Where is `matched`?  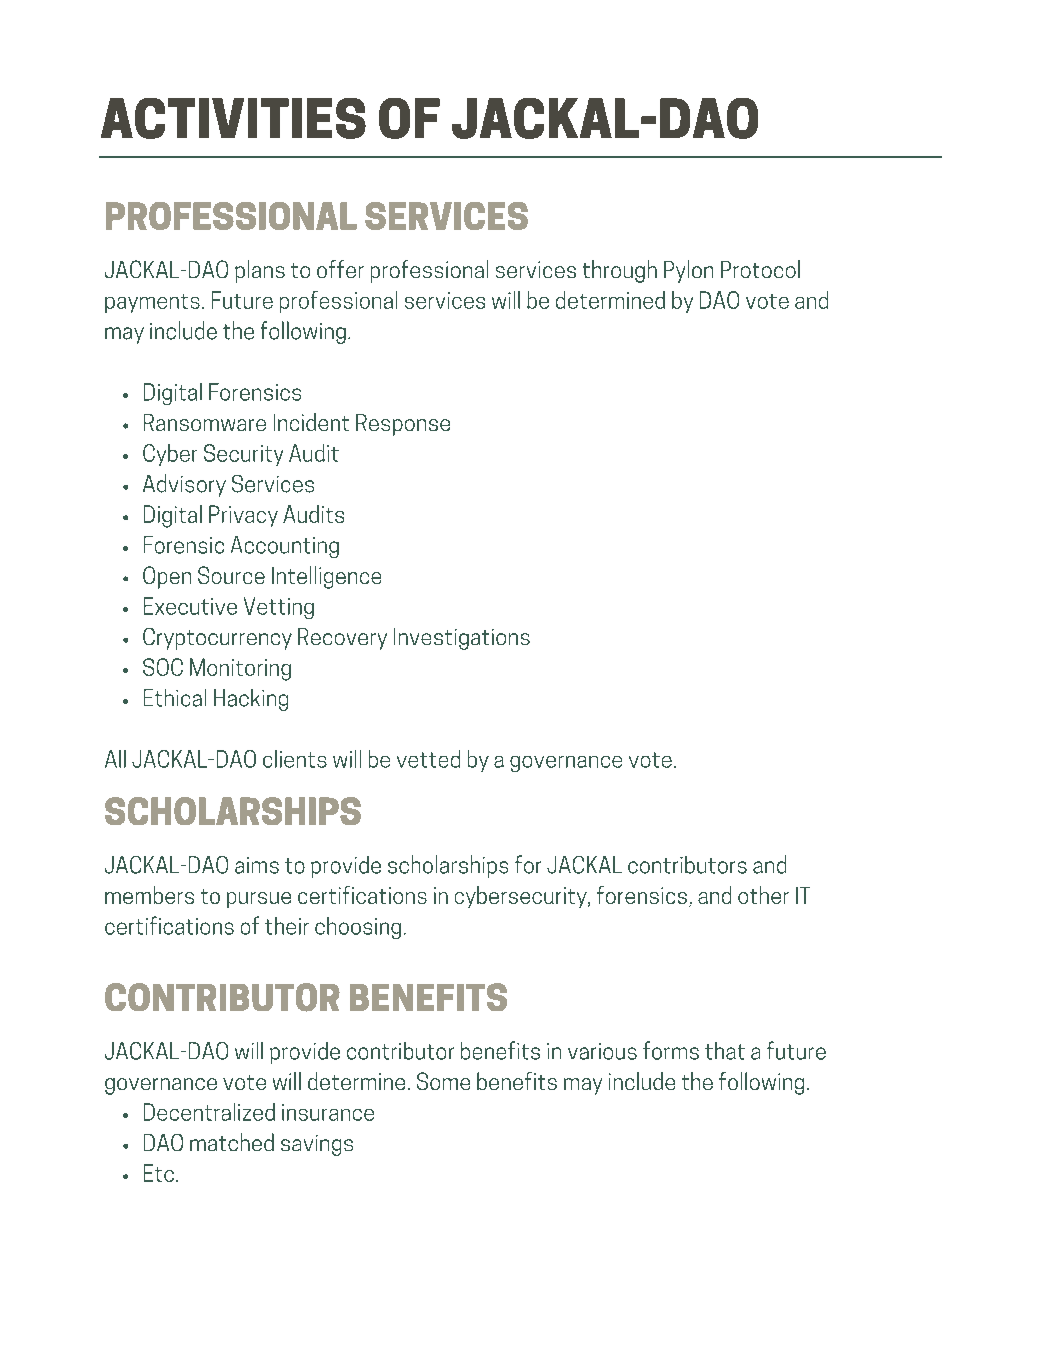
matched is located at coordinates (232, 1142).
